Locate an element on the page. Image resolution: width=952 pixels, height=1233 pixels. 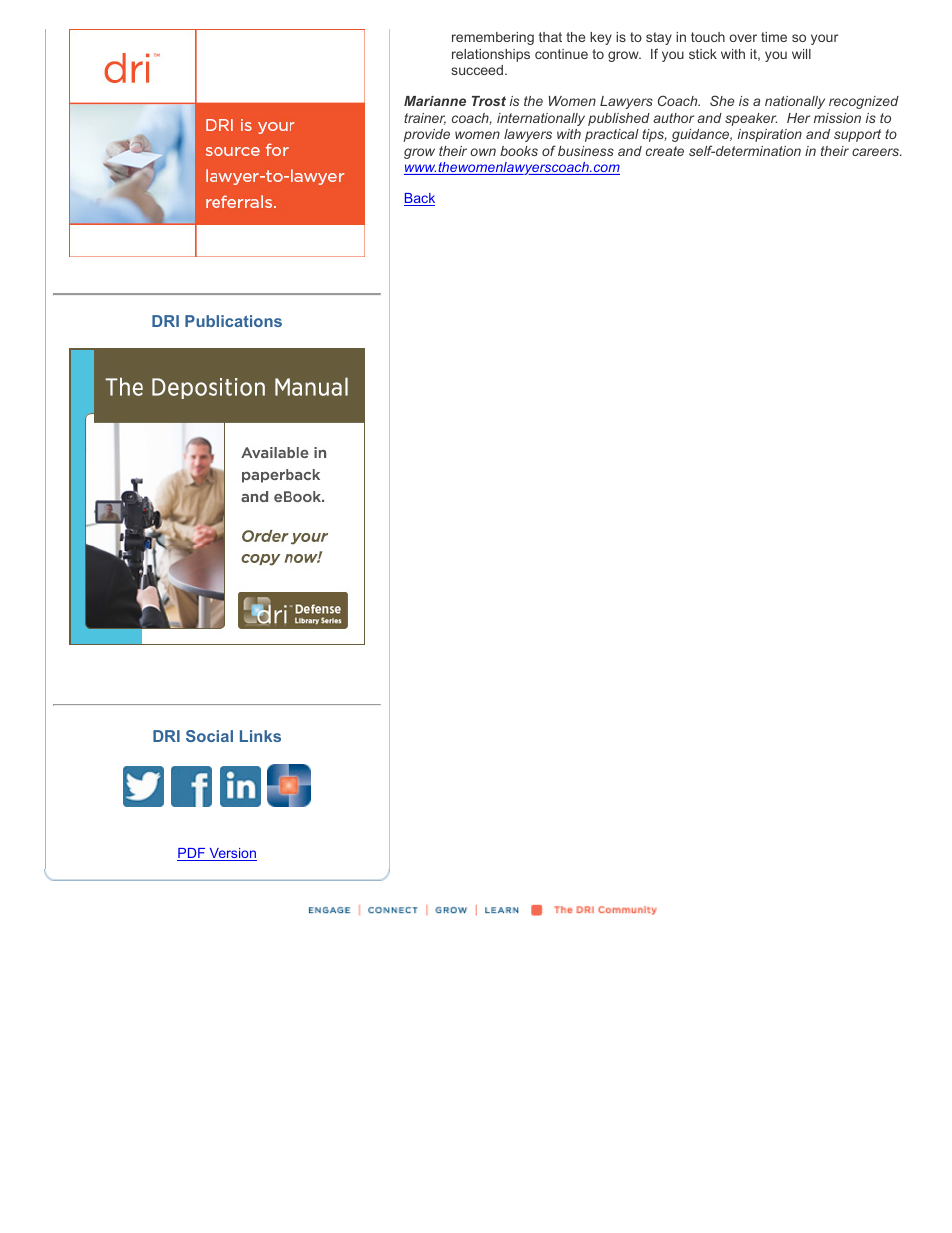
own is located at coordinates (483, 152).
